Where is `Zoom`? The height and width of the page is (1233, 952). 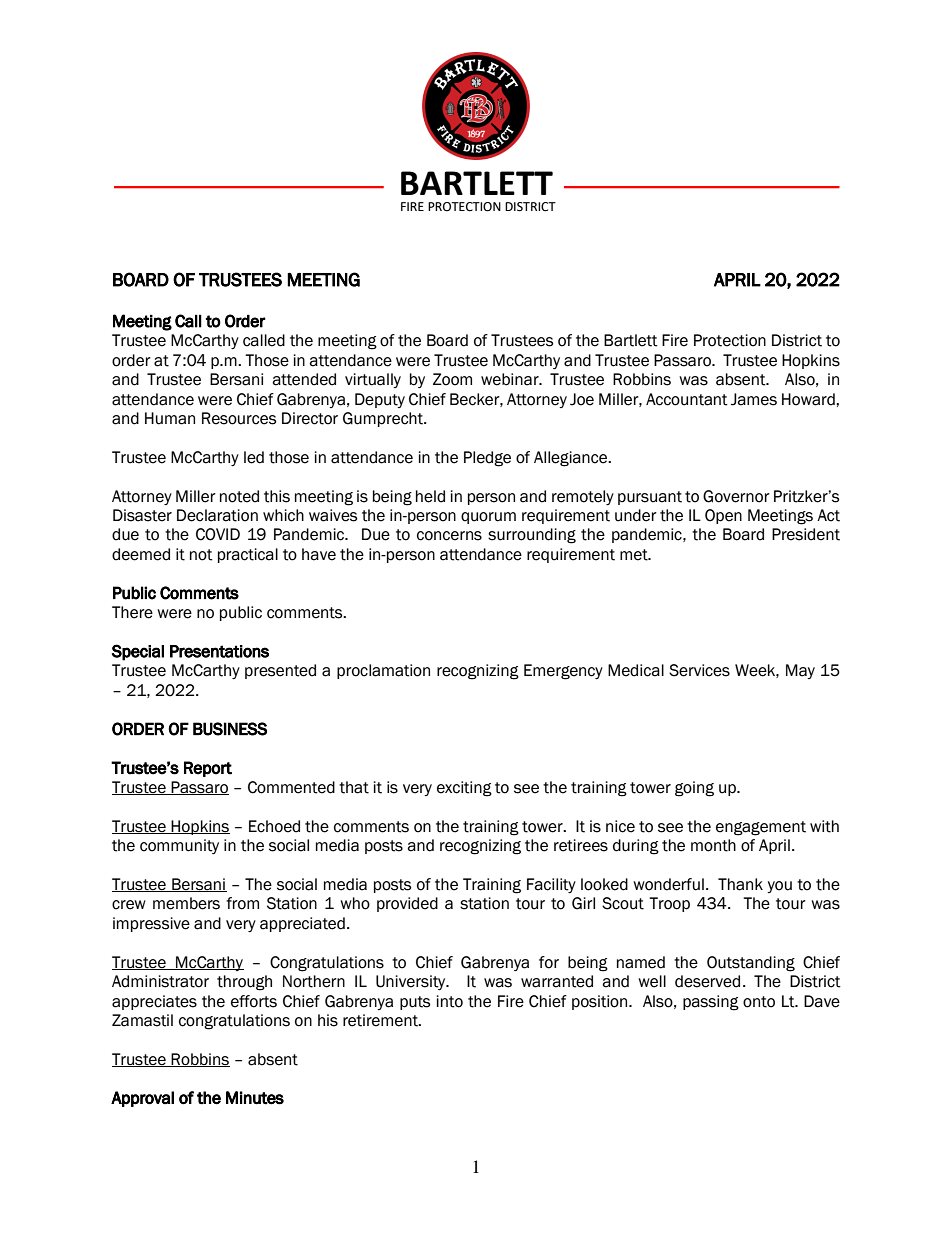 Zoom is located at coordinates (452, 379).
